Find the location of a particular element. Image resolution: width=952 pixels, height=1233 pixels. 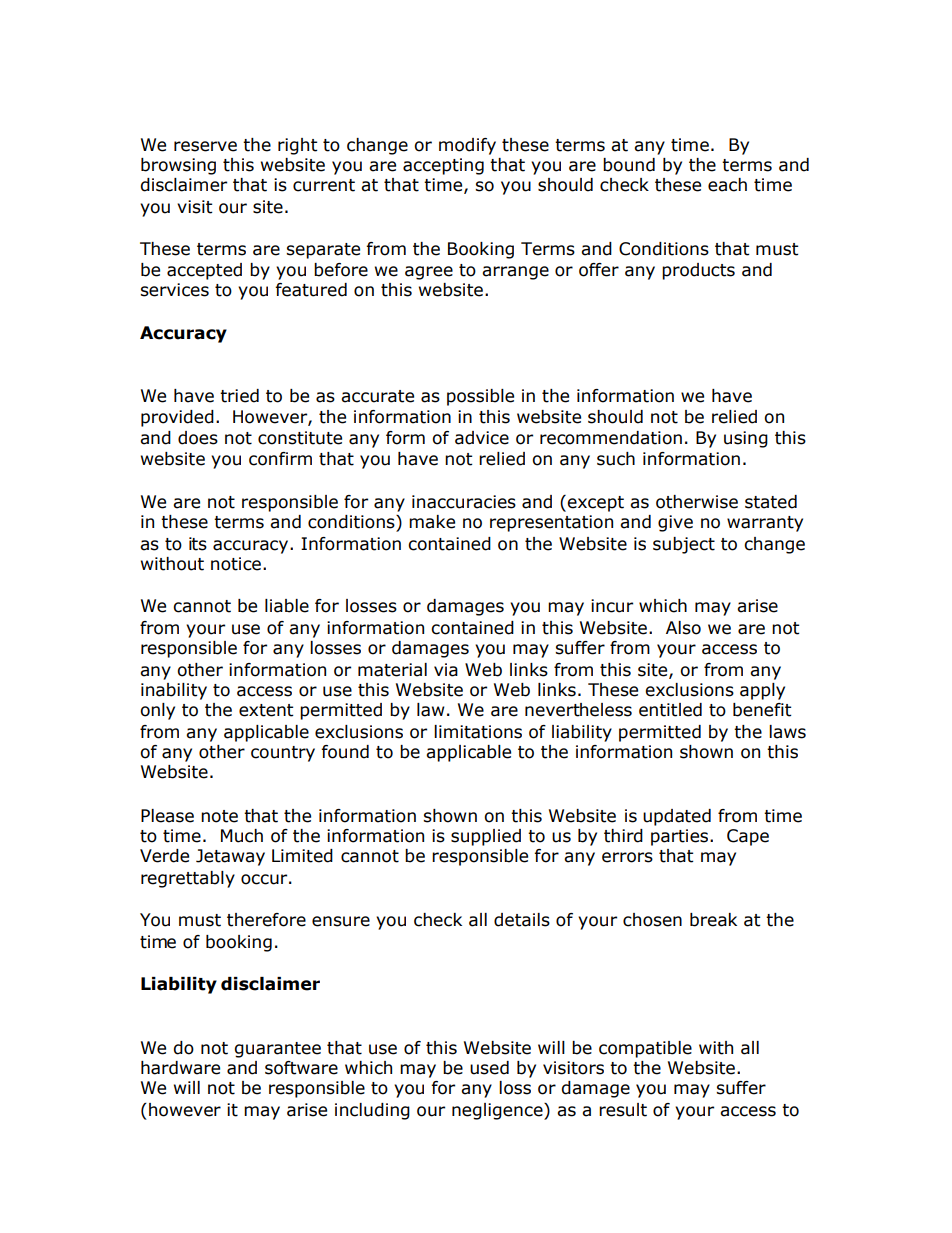

tried is located at coordinates (239, 396).
